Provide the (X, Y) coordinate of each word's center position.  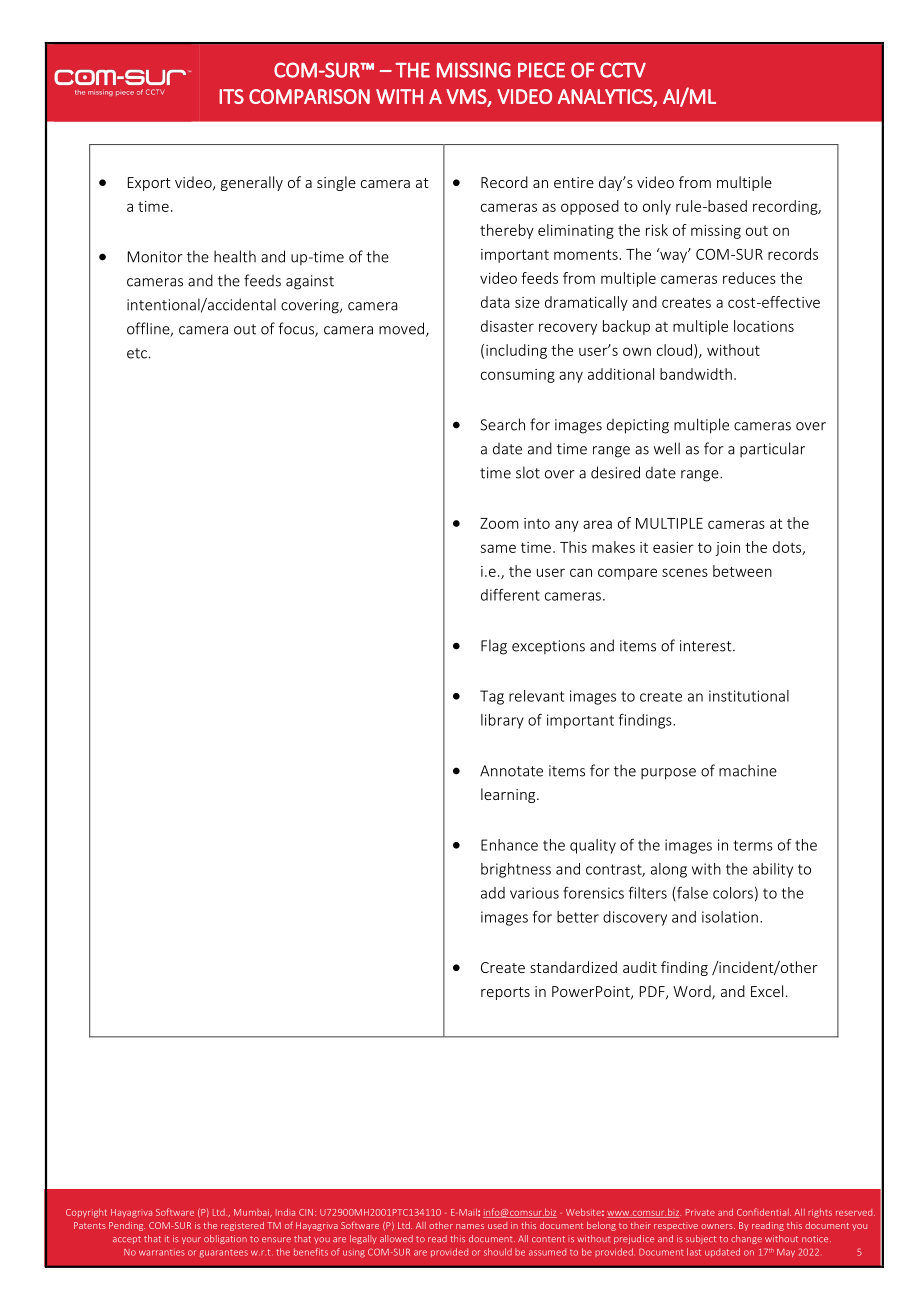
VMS (467, 97)
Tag (492, 697)
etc (137, 353)
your (191, 1240)
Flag (494, 647)
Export (149, 184)
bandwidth (696, 374)
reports (505, 993)
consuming (518, 376)
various (534, 893)
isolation (730, 917)
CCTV (623, 70)
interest (707, 646)
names (470, 1226)
